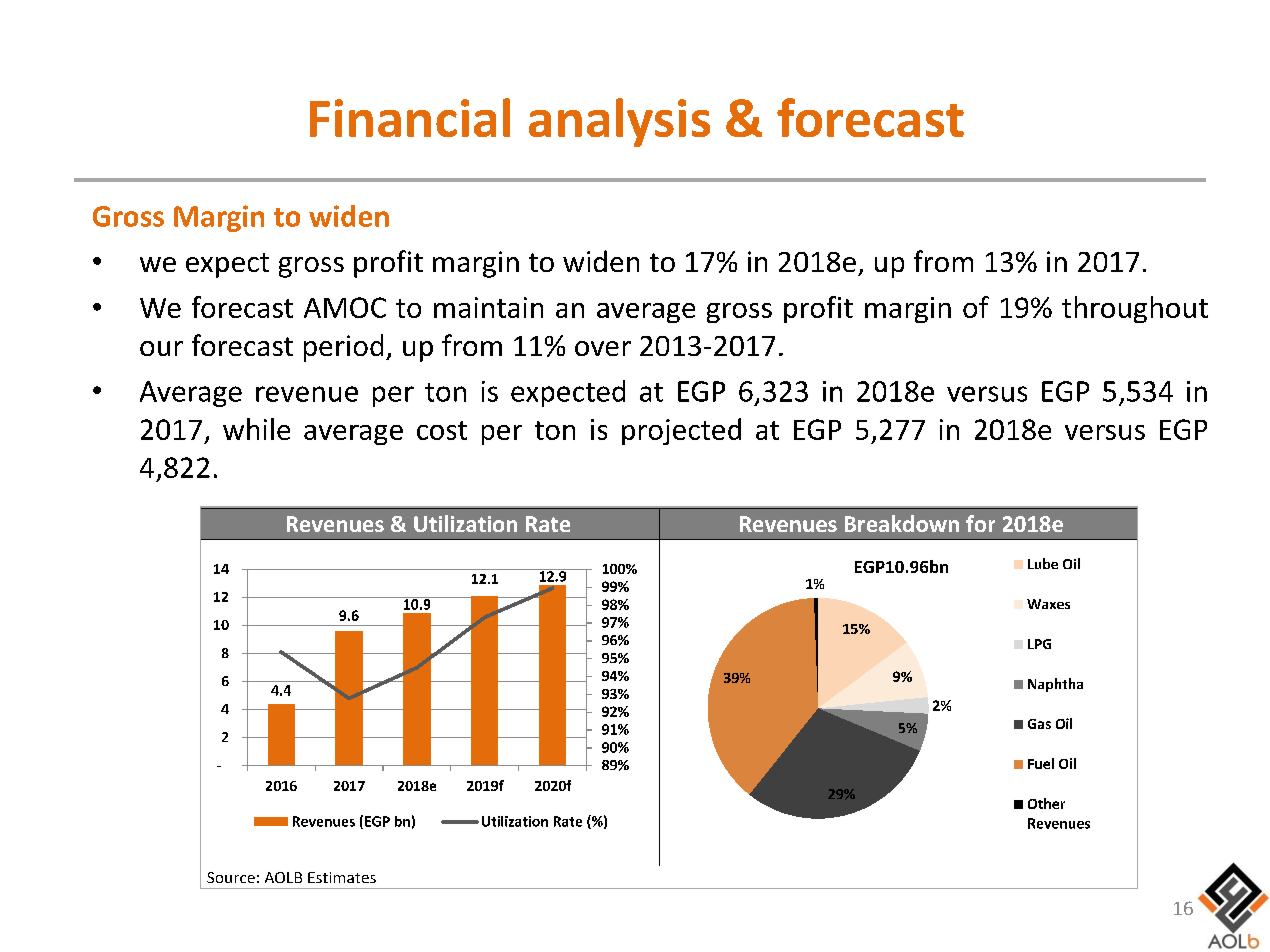 The image size is (1270, 952). I want to click on over, so click(603, 348).
